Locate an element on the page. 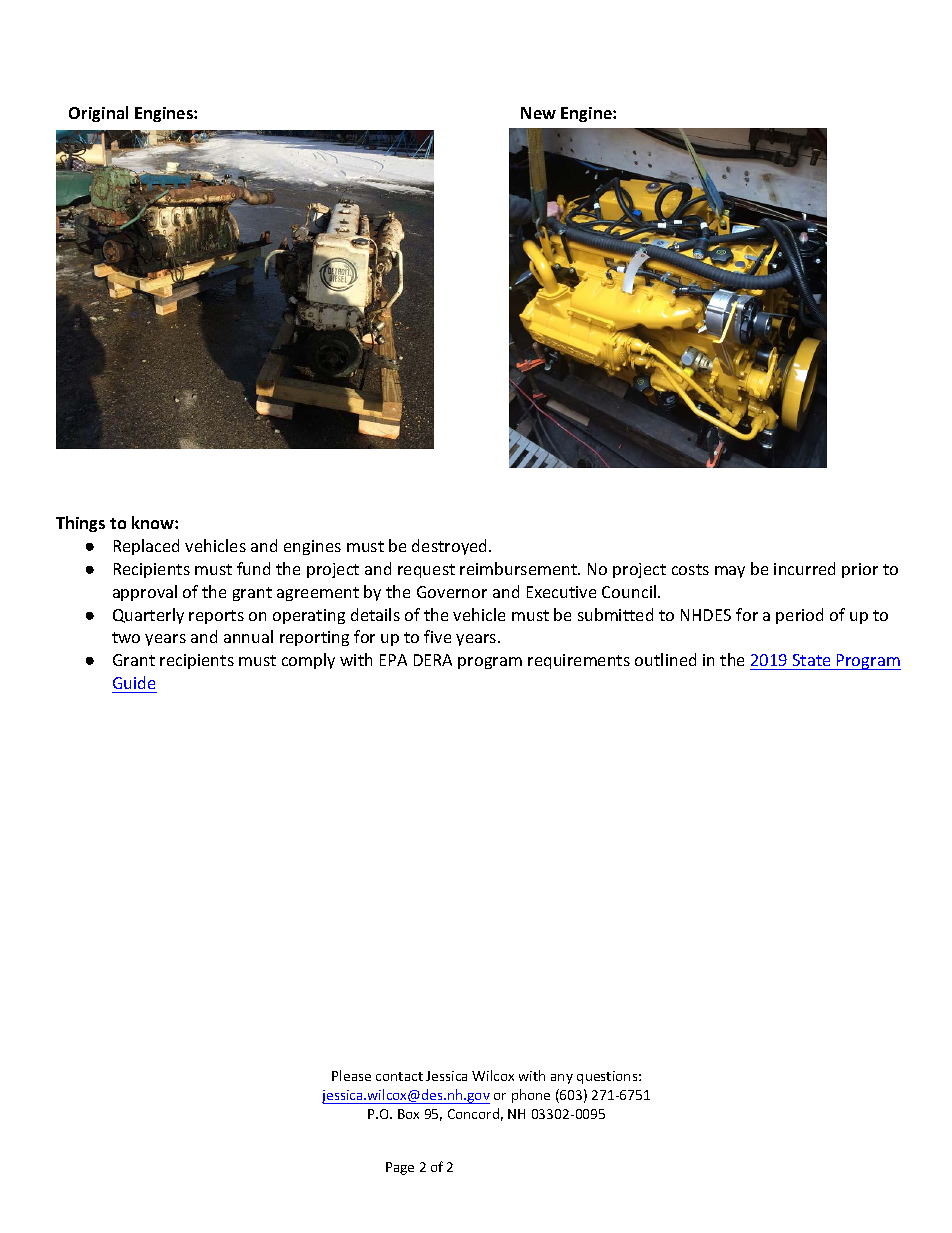  may is located at coordinates (730, 572).
